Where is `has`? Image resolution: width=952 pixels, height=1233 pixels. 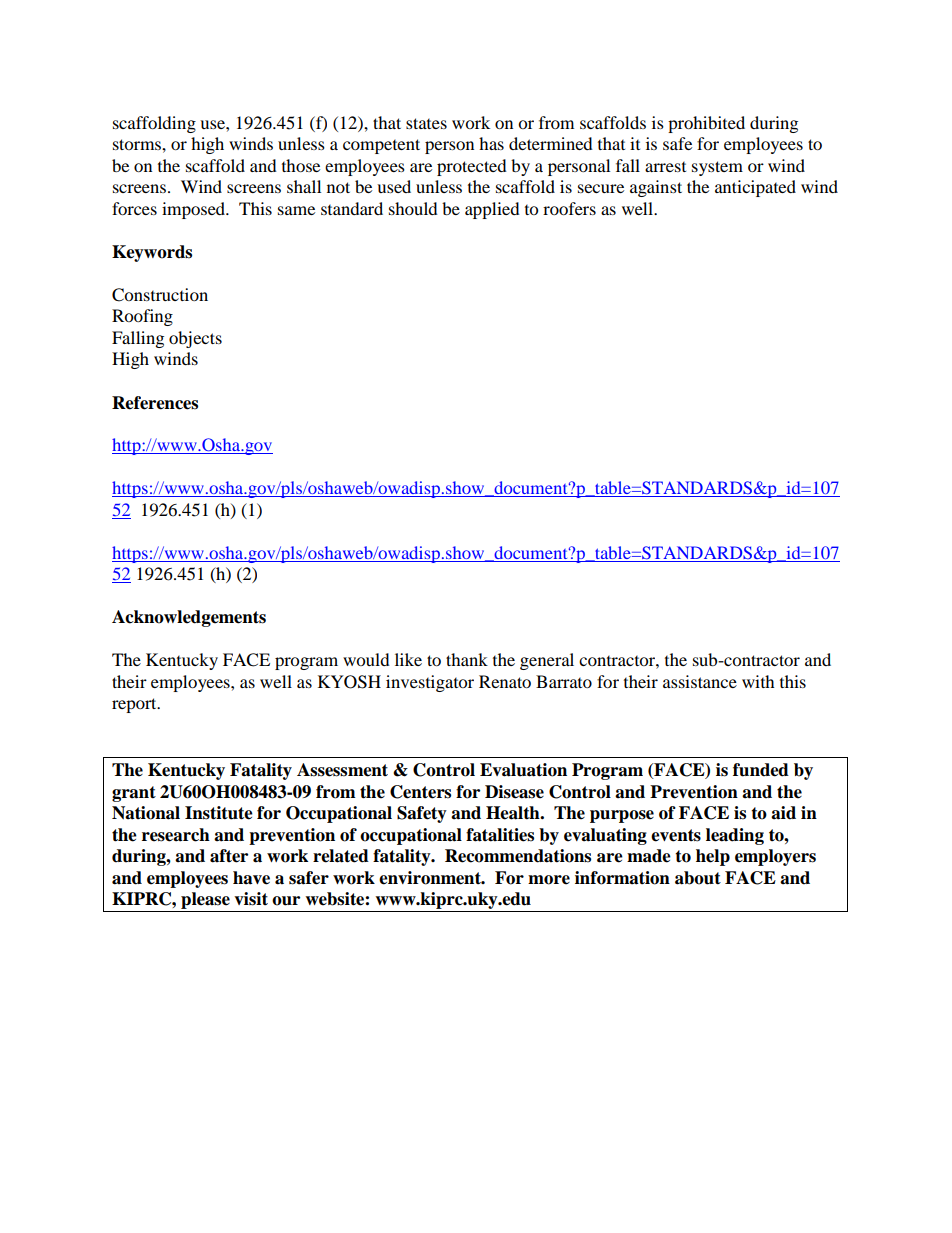 has is located at coordinates (491, 143).
